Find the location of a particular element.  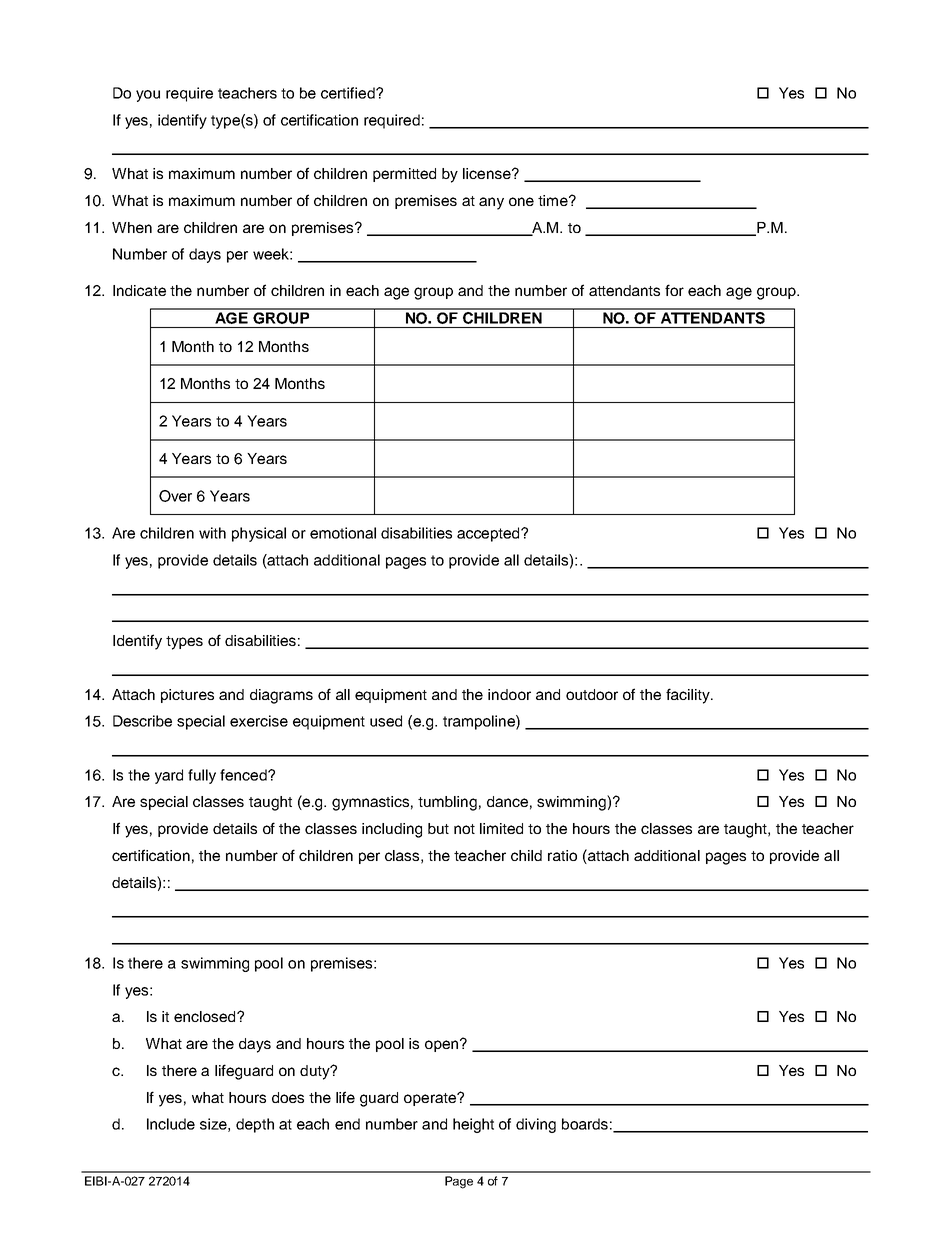

ratio is located at coordinates (562, 855).
